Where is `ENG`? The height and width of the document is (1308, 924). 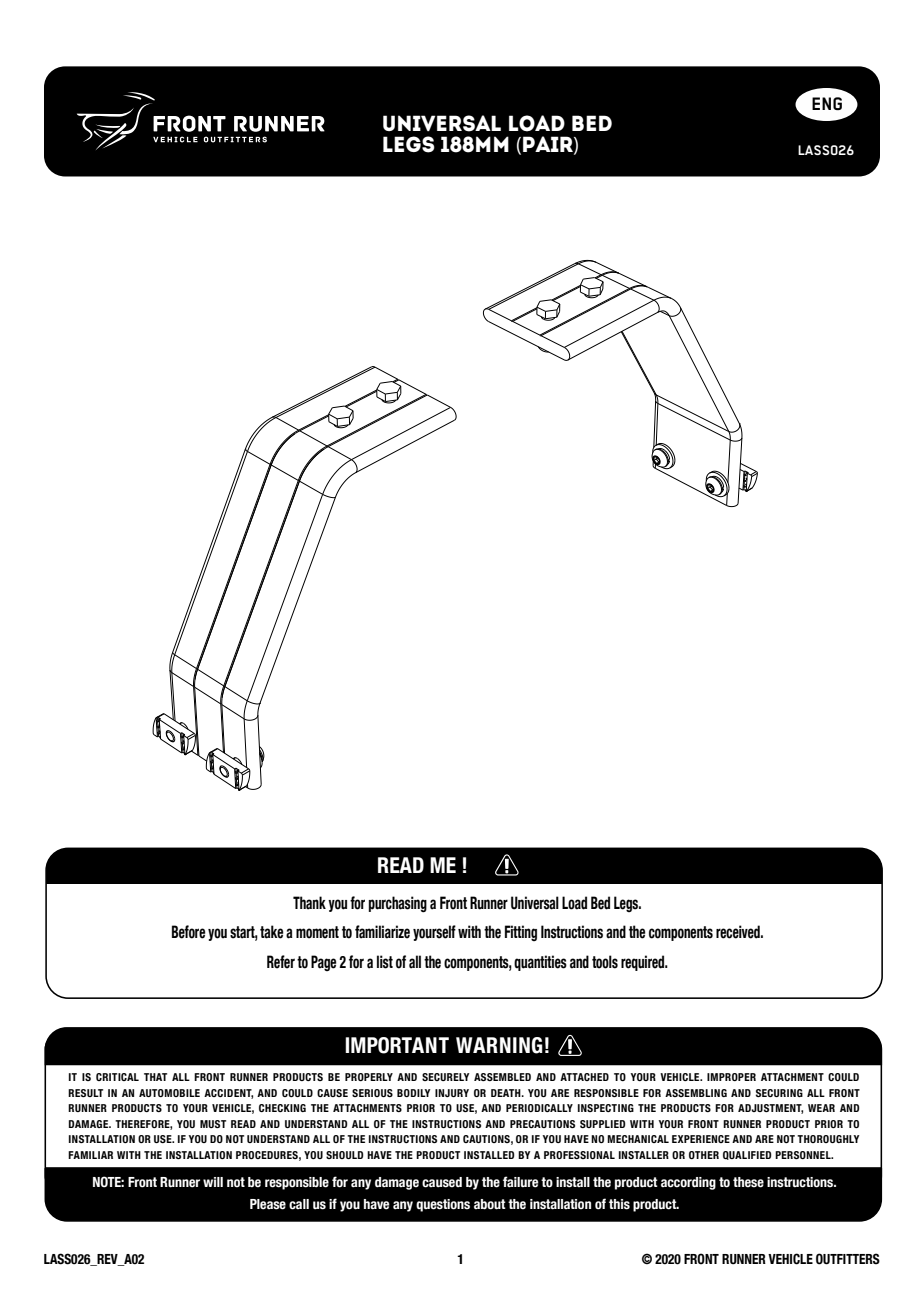
ENG is located at coordinates (827, 103).
